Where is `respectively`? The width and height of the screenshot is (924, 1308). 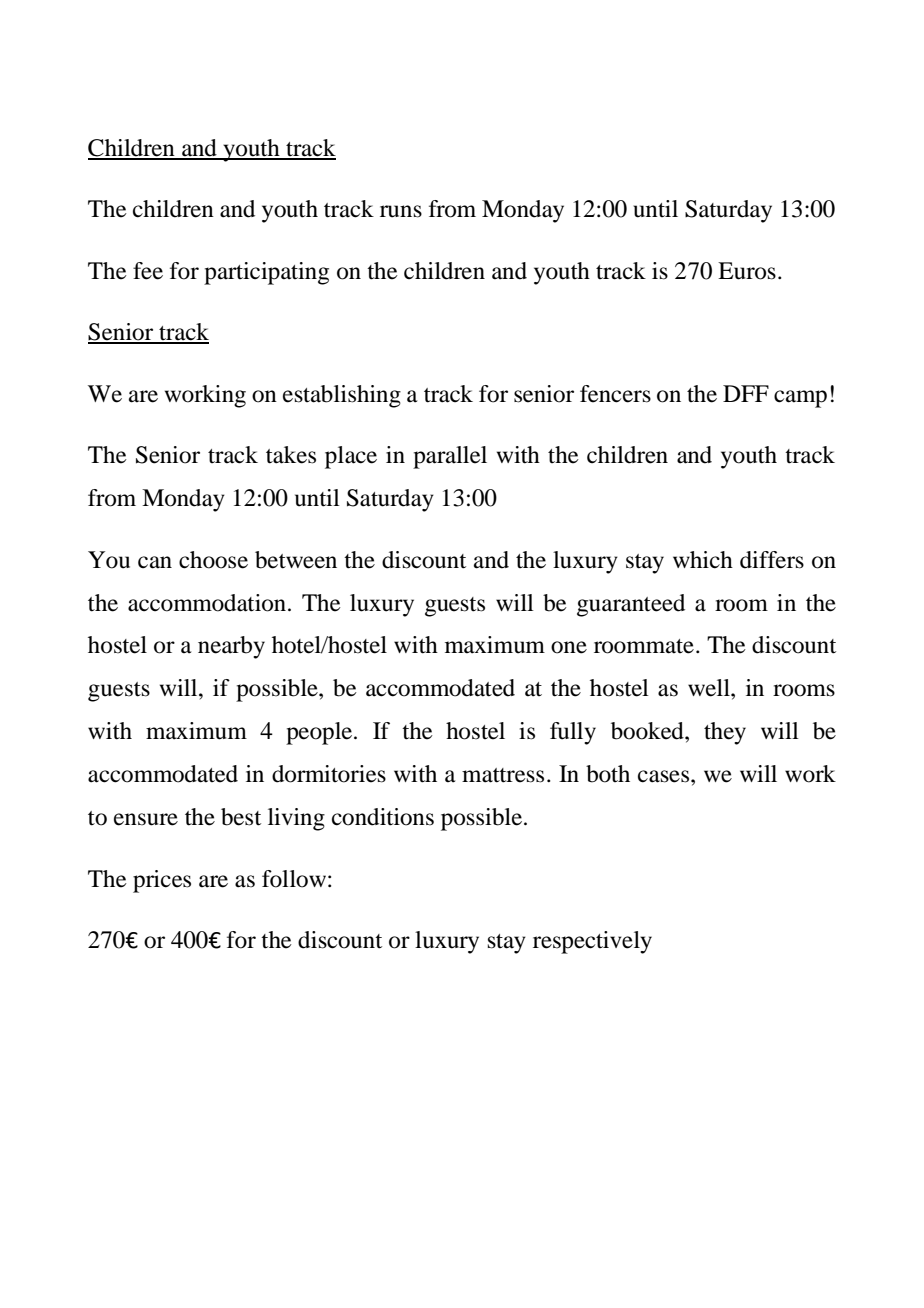
respectively is located at coordinates (592, 942).
